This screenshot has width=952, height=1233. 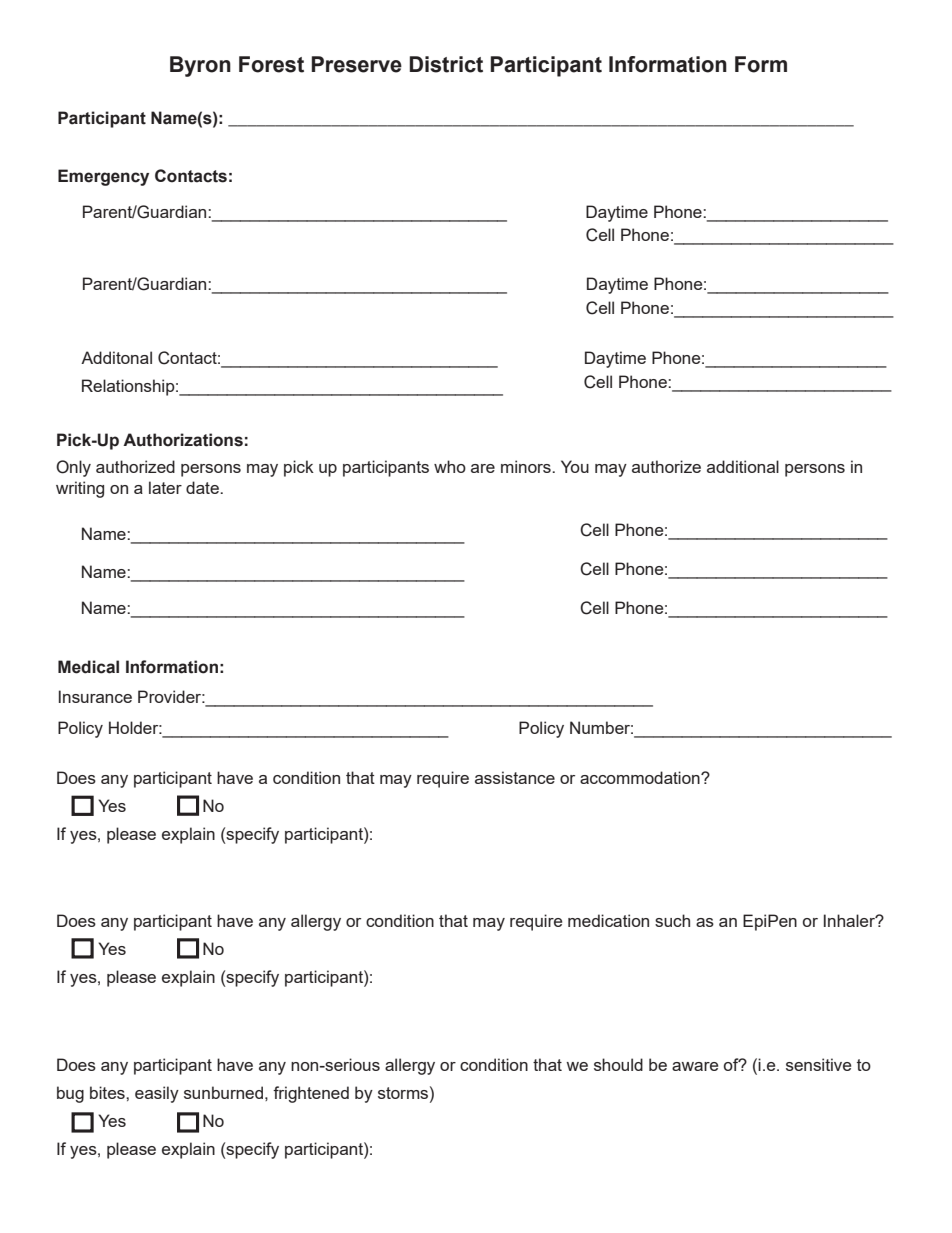 What do you see at coordinates (743, 466) in the screenshot?
I see `additional` at bounding box center [743, 466].
